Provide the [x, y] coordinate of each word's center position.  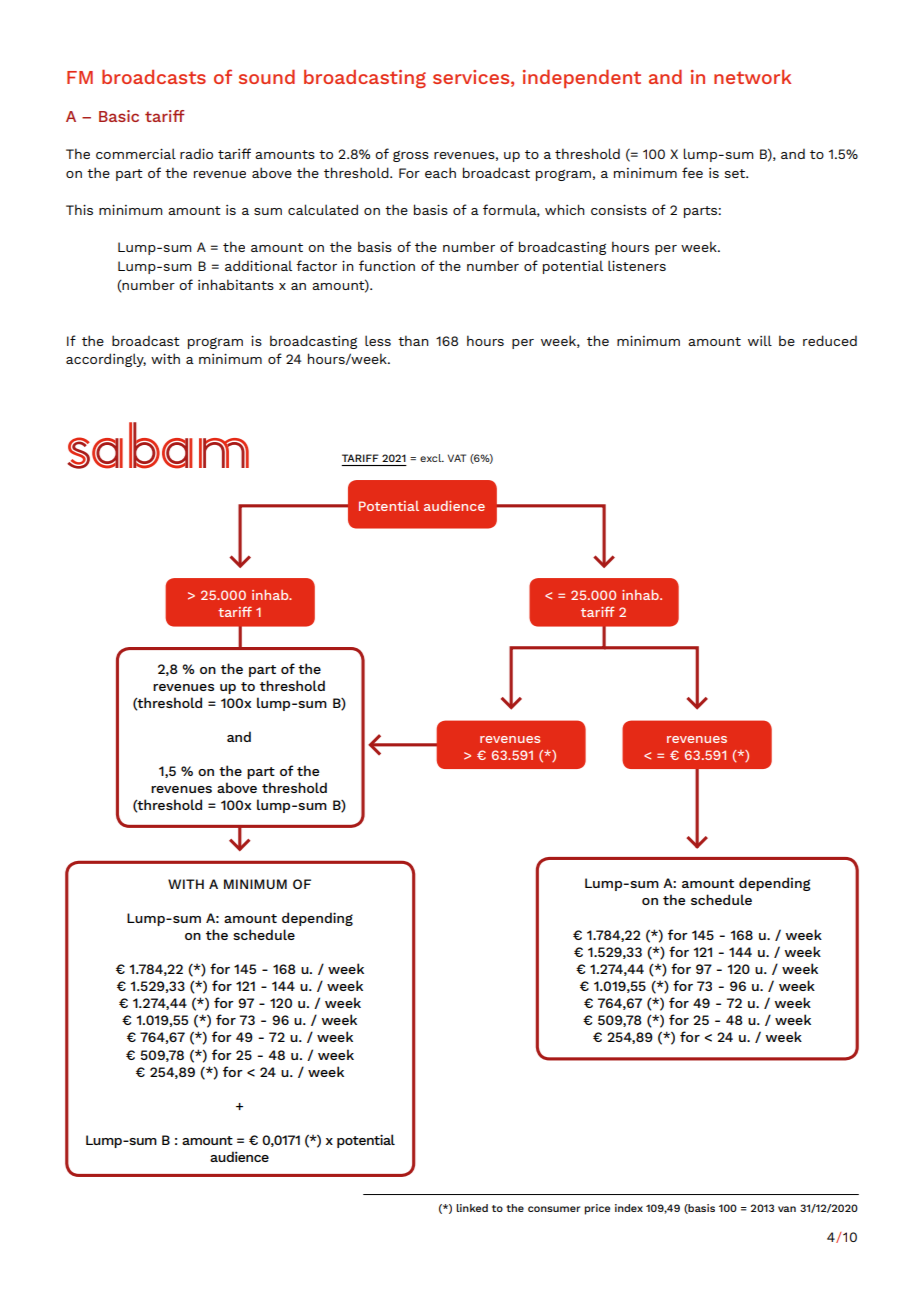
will [760, 340]
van [787, 1209]
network [752, 77]
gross [411, 156]
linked [472, 1208]
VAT [457, 458]
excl [432, 458]
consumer [554, 1209]
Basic [119, 116]
